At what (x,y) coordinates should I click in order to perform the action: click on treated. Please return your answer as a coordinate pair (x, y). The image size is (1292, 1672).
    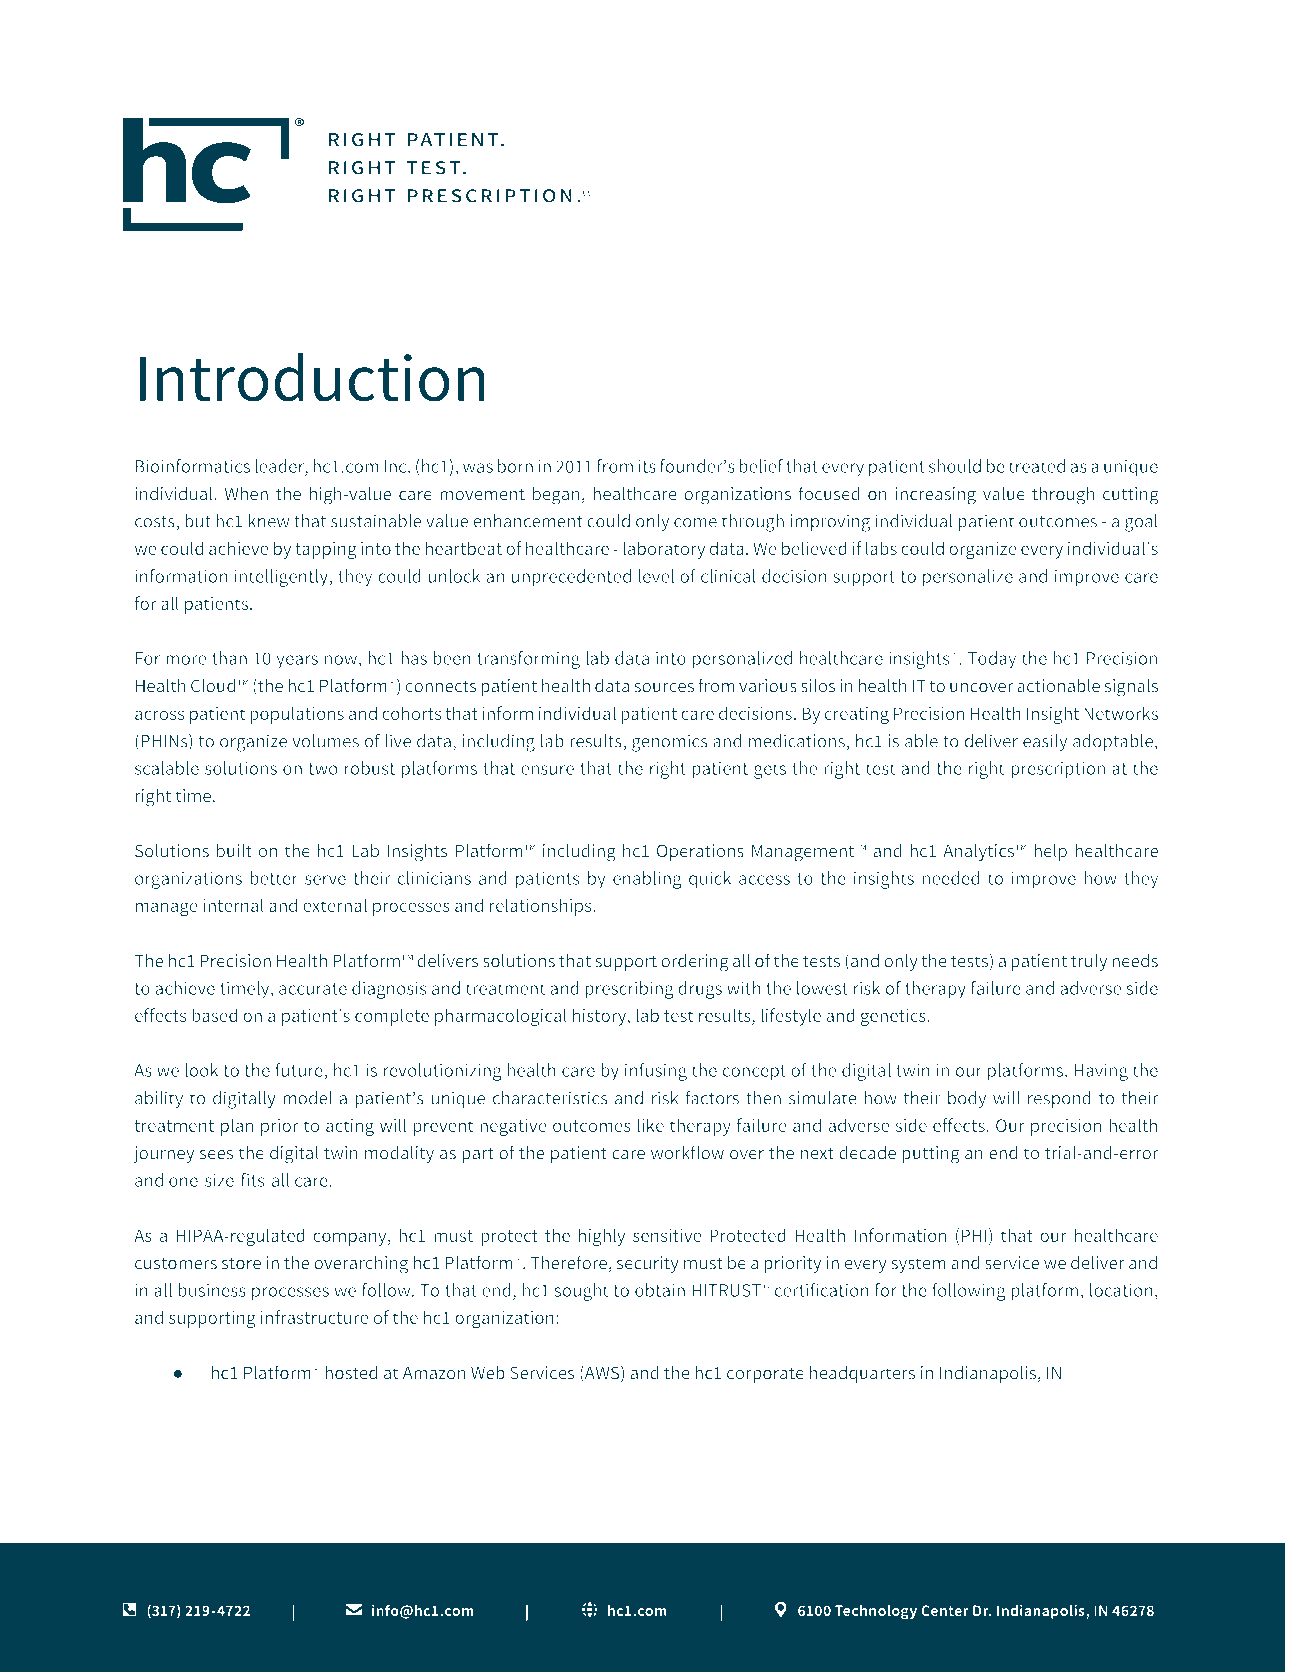
    Looking at the image, I should click on (1037, 466).
